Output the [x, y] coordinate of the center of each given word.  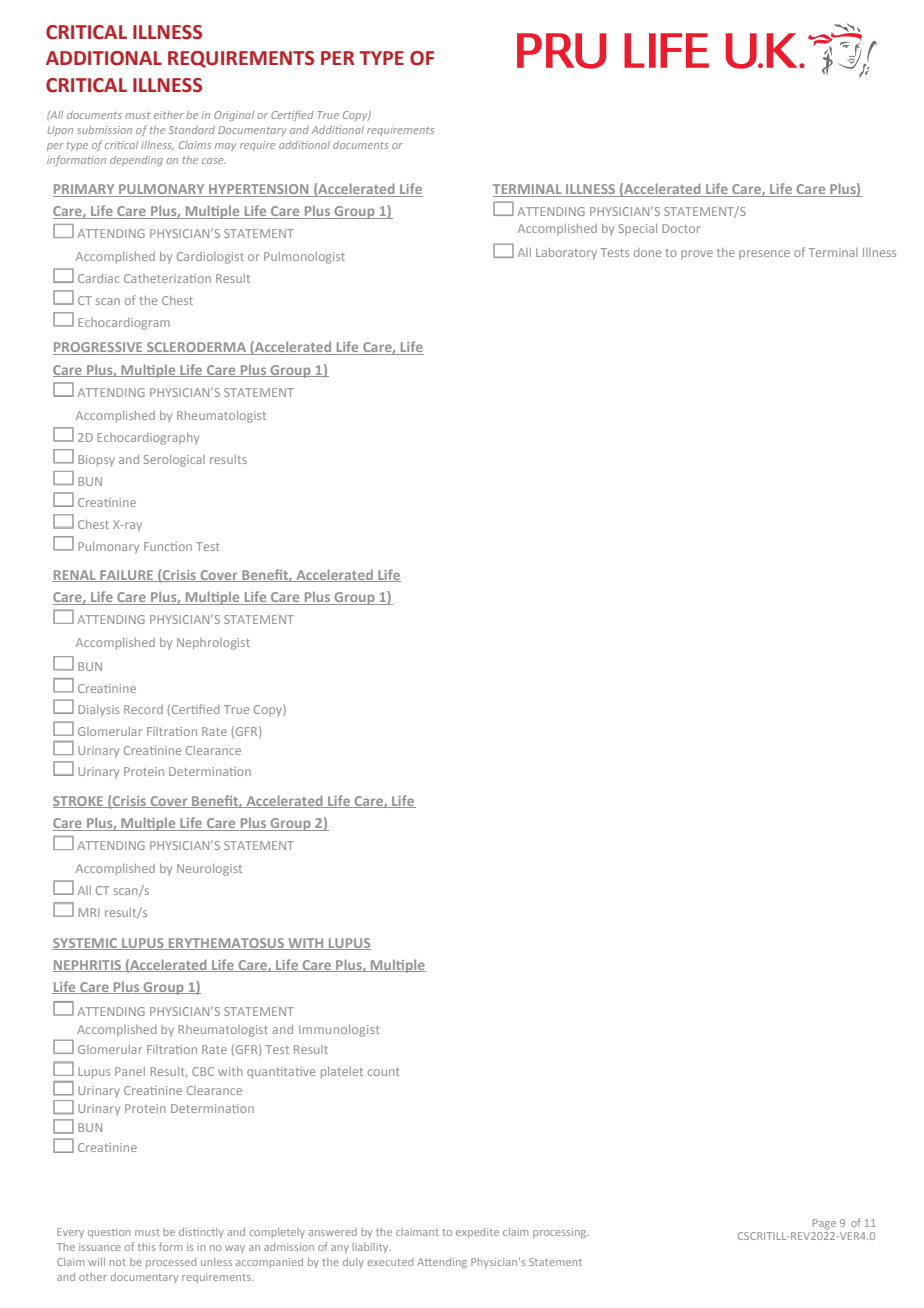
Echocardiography [148, 439]
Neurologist [209, 870]
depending [136, 161]
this [146, 1247]
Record [143, 709]
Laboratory [566, 254]
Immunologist [339, 1031]
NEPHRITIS [88, 966]
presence [764, 254]
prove [697, 254]
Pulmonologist [304, 258]
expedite [477, 1233]
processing [561, 1233]
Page [824, 1224]
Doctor [681, 228]
